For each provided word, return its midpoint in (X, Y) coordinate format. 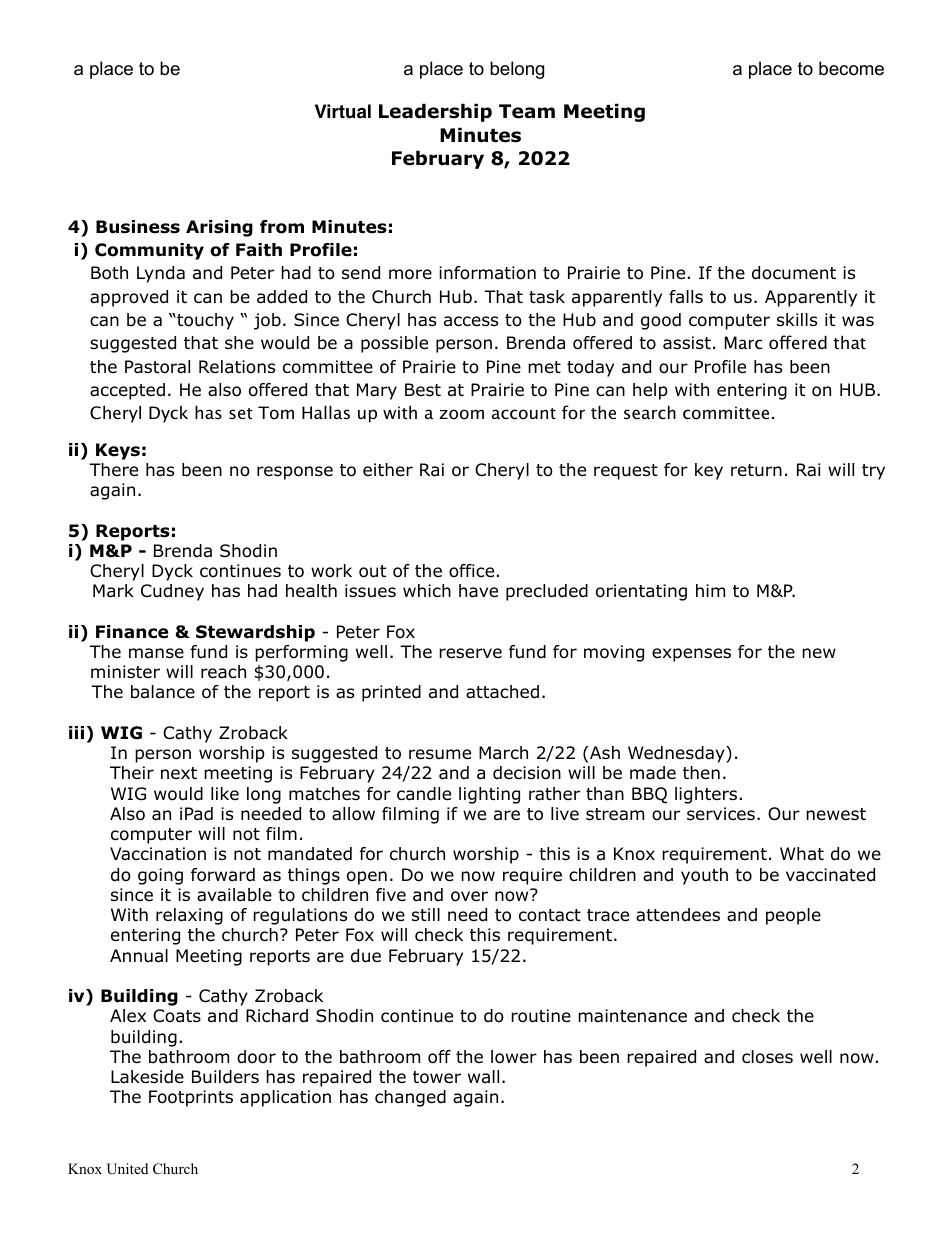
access (471, 321)
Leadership (435, 112)
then (701, 773)
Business (138, 227)
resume (440, 754)
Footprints (191, 1098)
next (179, 773)
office (471, 571)
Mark (113, 591)
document (794, 273)
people (793, 916)
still (426, 914)
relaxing (189, 916)
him (710, 590)
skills (797, 319)
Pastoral (157, 367)
